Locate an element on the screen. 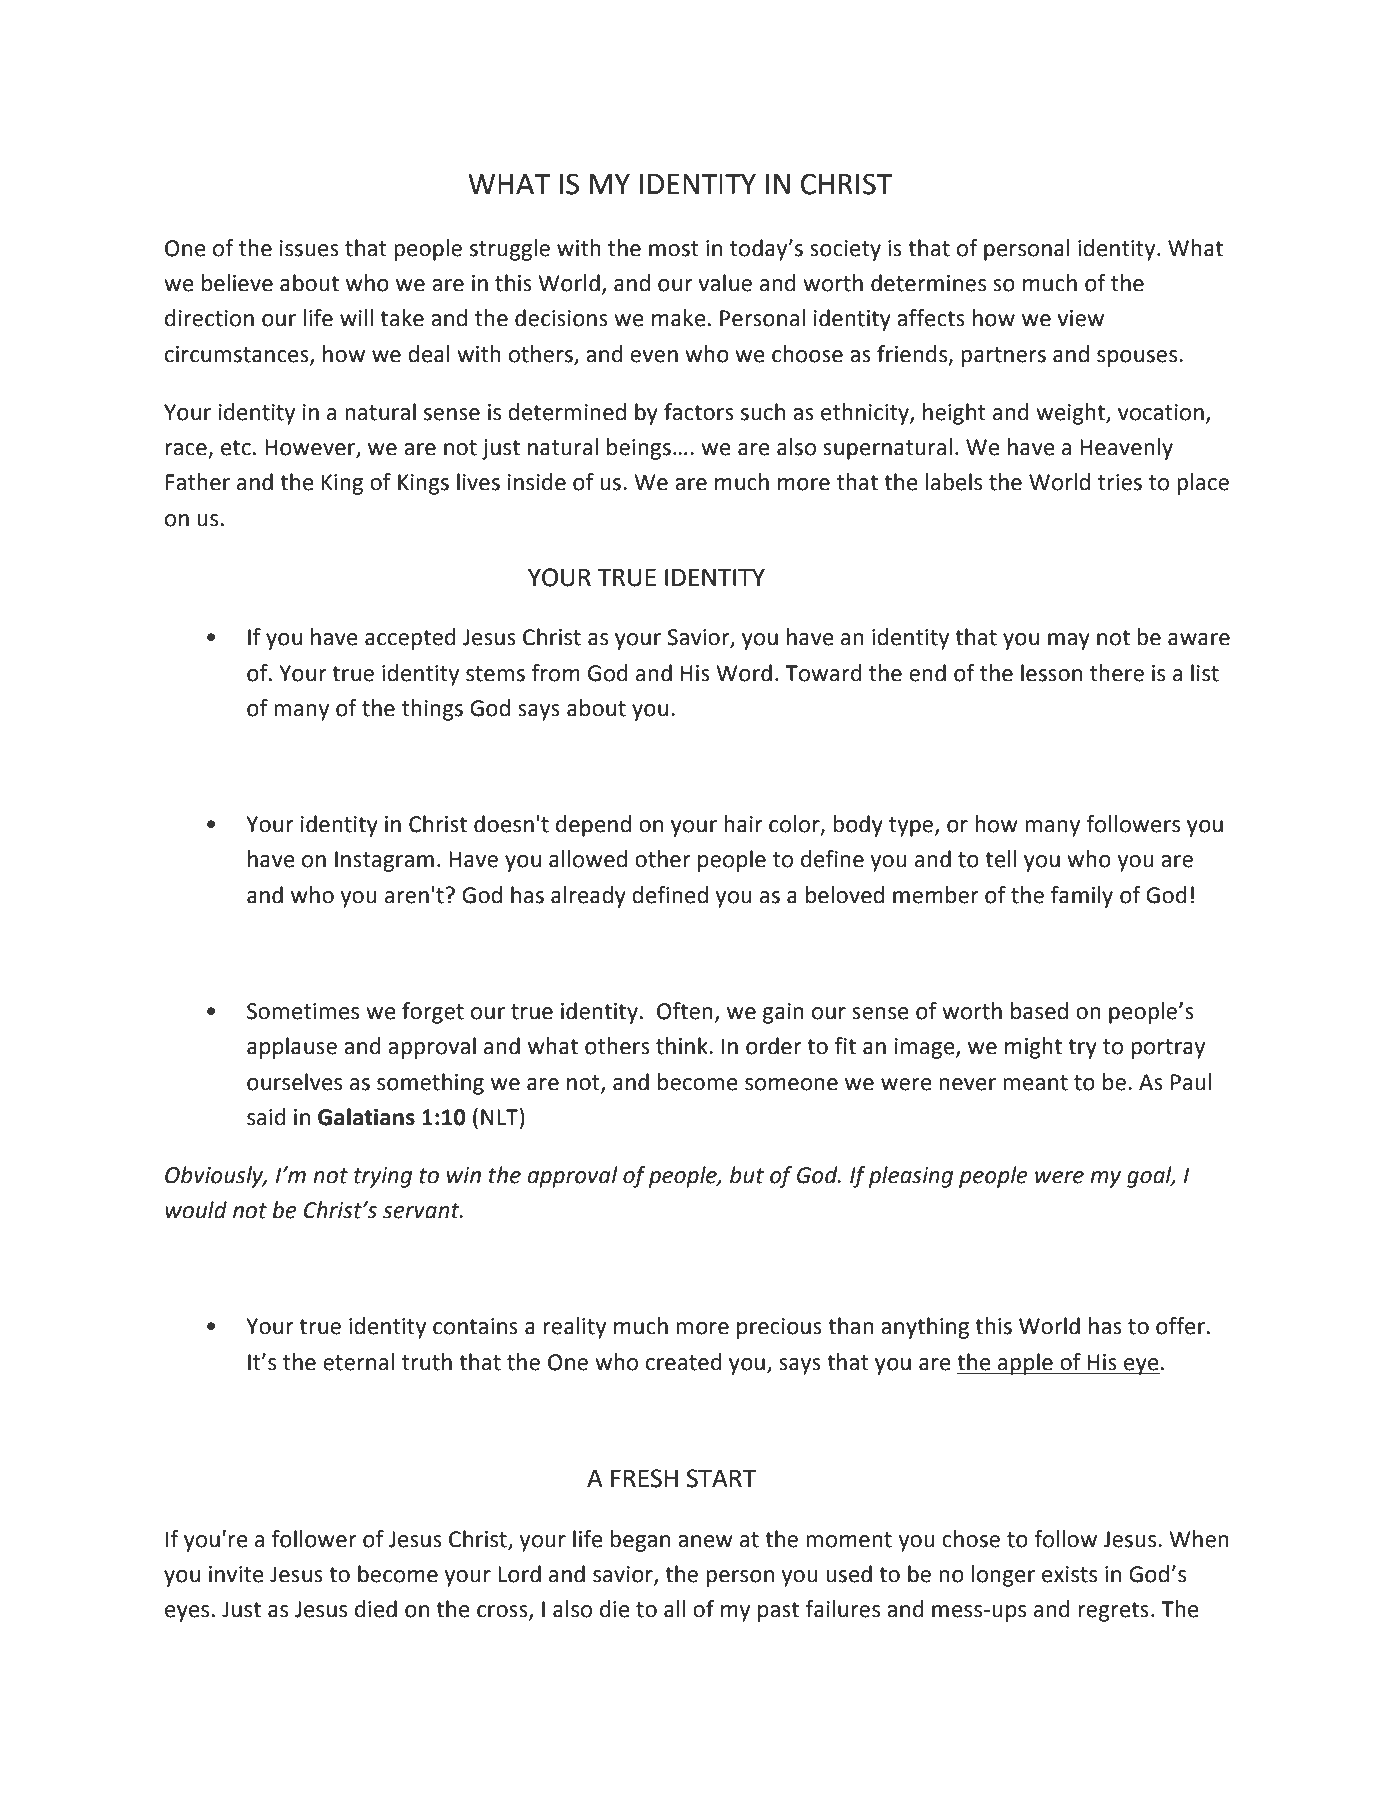 The width and height of the screenshot is (1398, 1809). family is located at coordinates (1082, 897).
